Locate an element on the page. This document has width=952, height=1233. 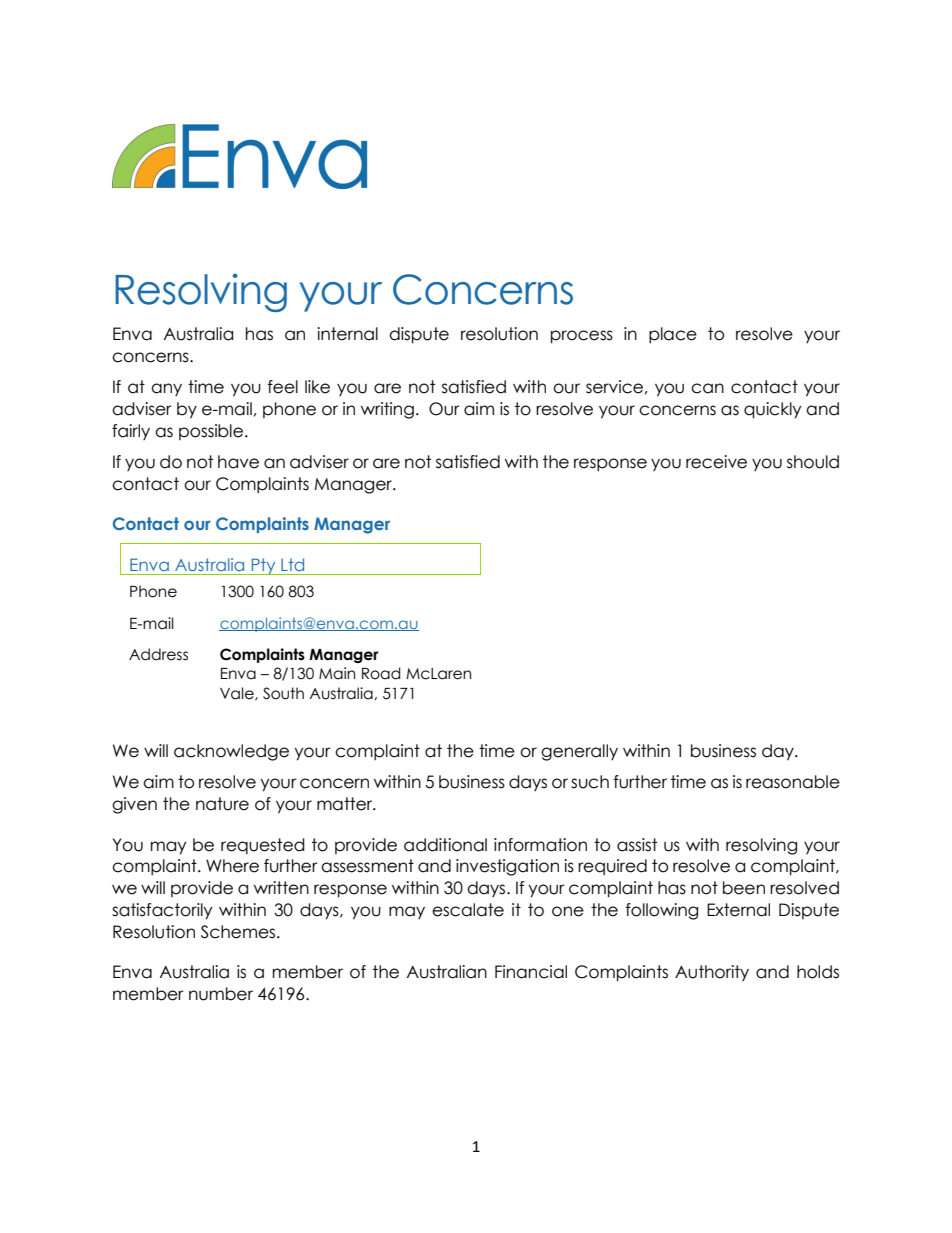
any is located at coordinates (166, 389).
